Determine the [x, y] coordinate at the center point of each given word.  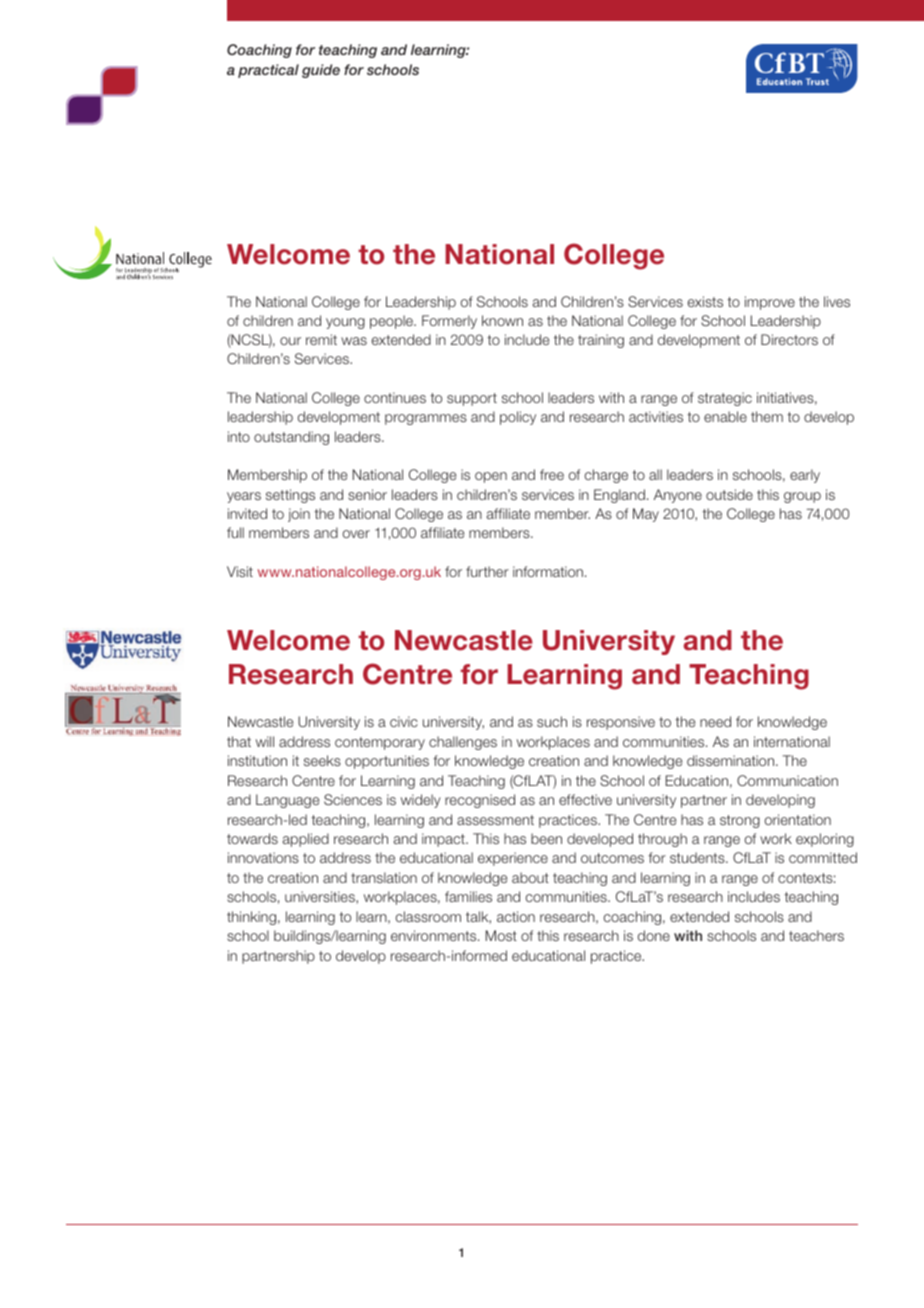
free [552, 474]
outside [729, 494]
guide [321, 71]
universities [321, 897]
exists [705, 301]
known [502, 320]
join [299, 515]
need [715, 721]
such [552, 721]
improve [770, 303]
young [345, 323]
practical [268, 71]
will [265, 741]
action [516, 916]
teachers [816, 935]
